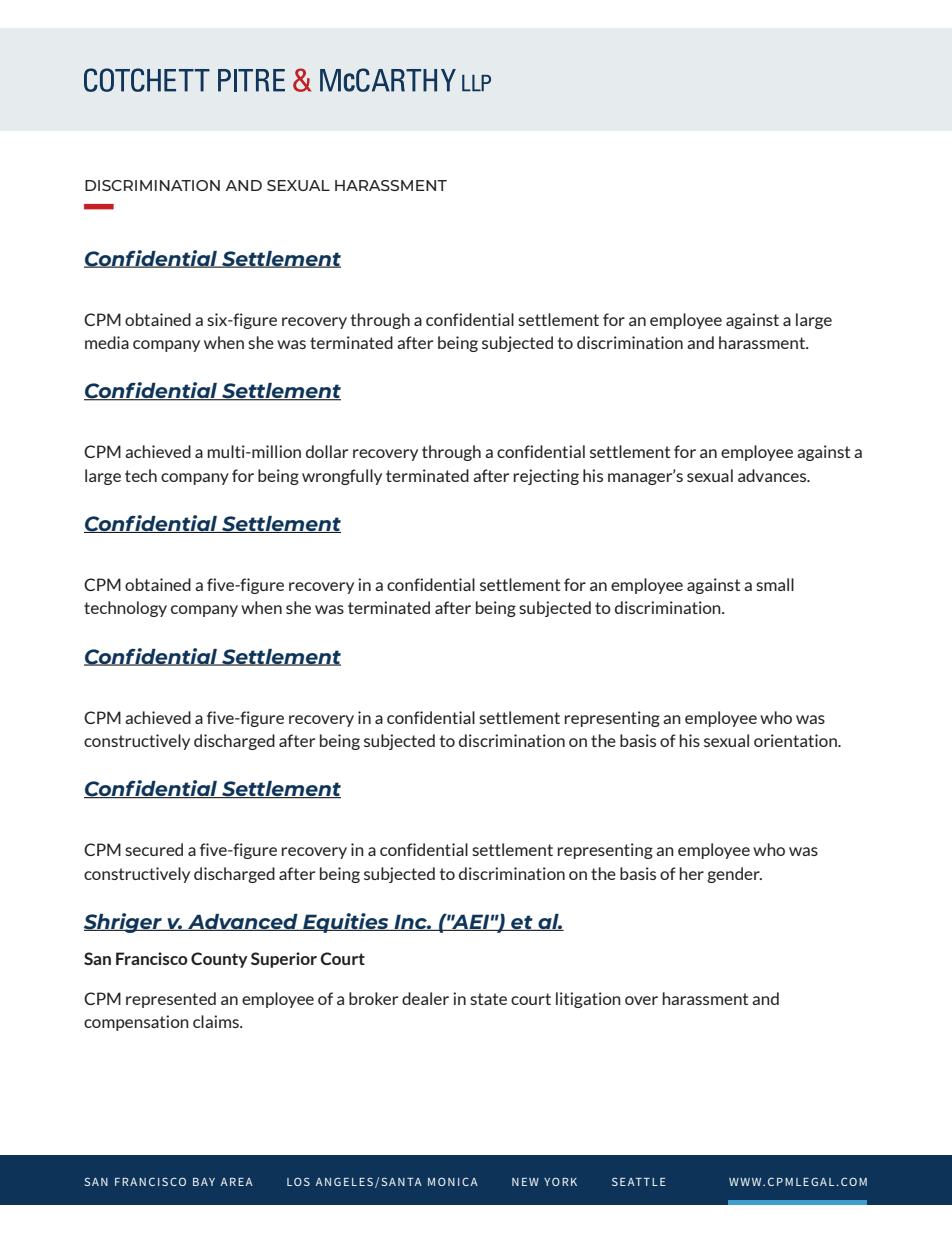 The width and height of the image is (952, 1233). Describe the element at coordinates (217, 1021) in the image. I see `claims` at that location.
